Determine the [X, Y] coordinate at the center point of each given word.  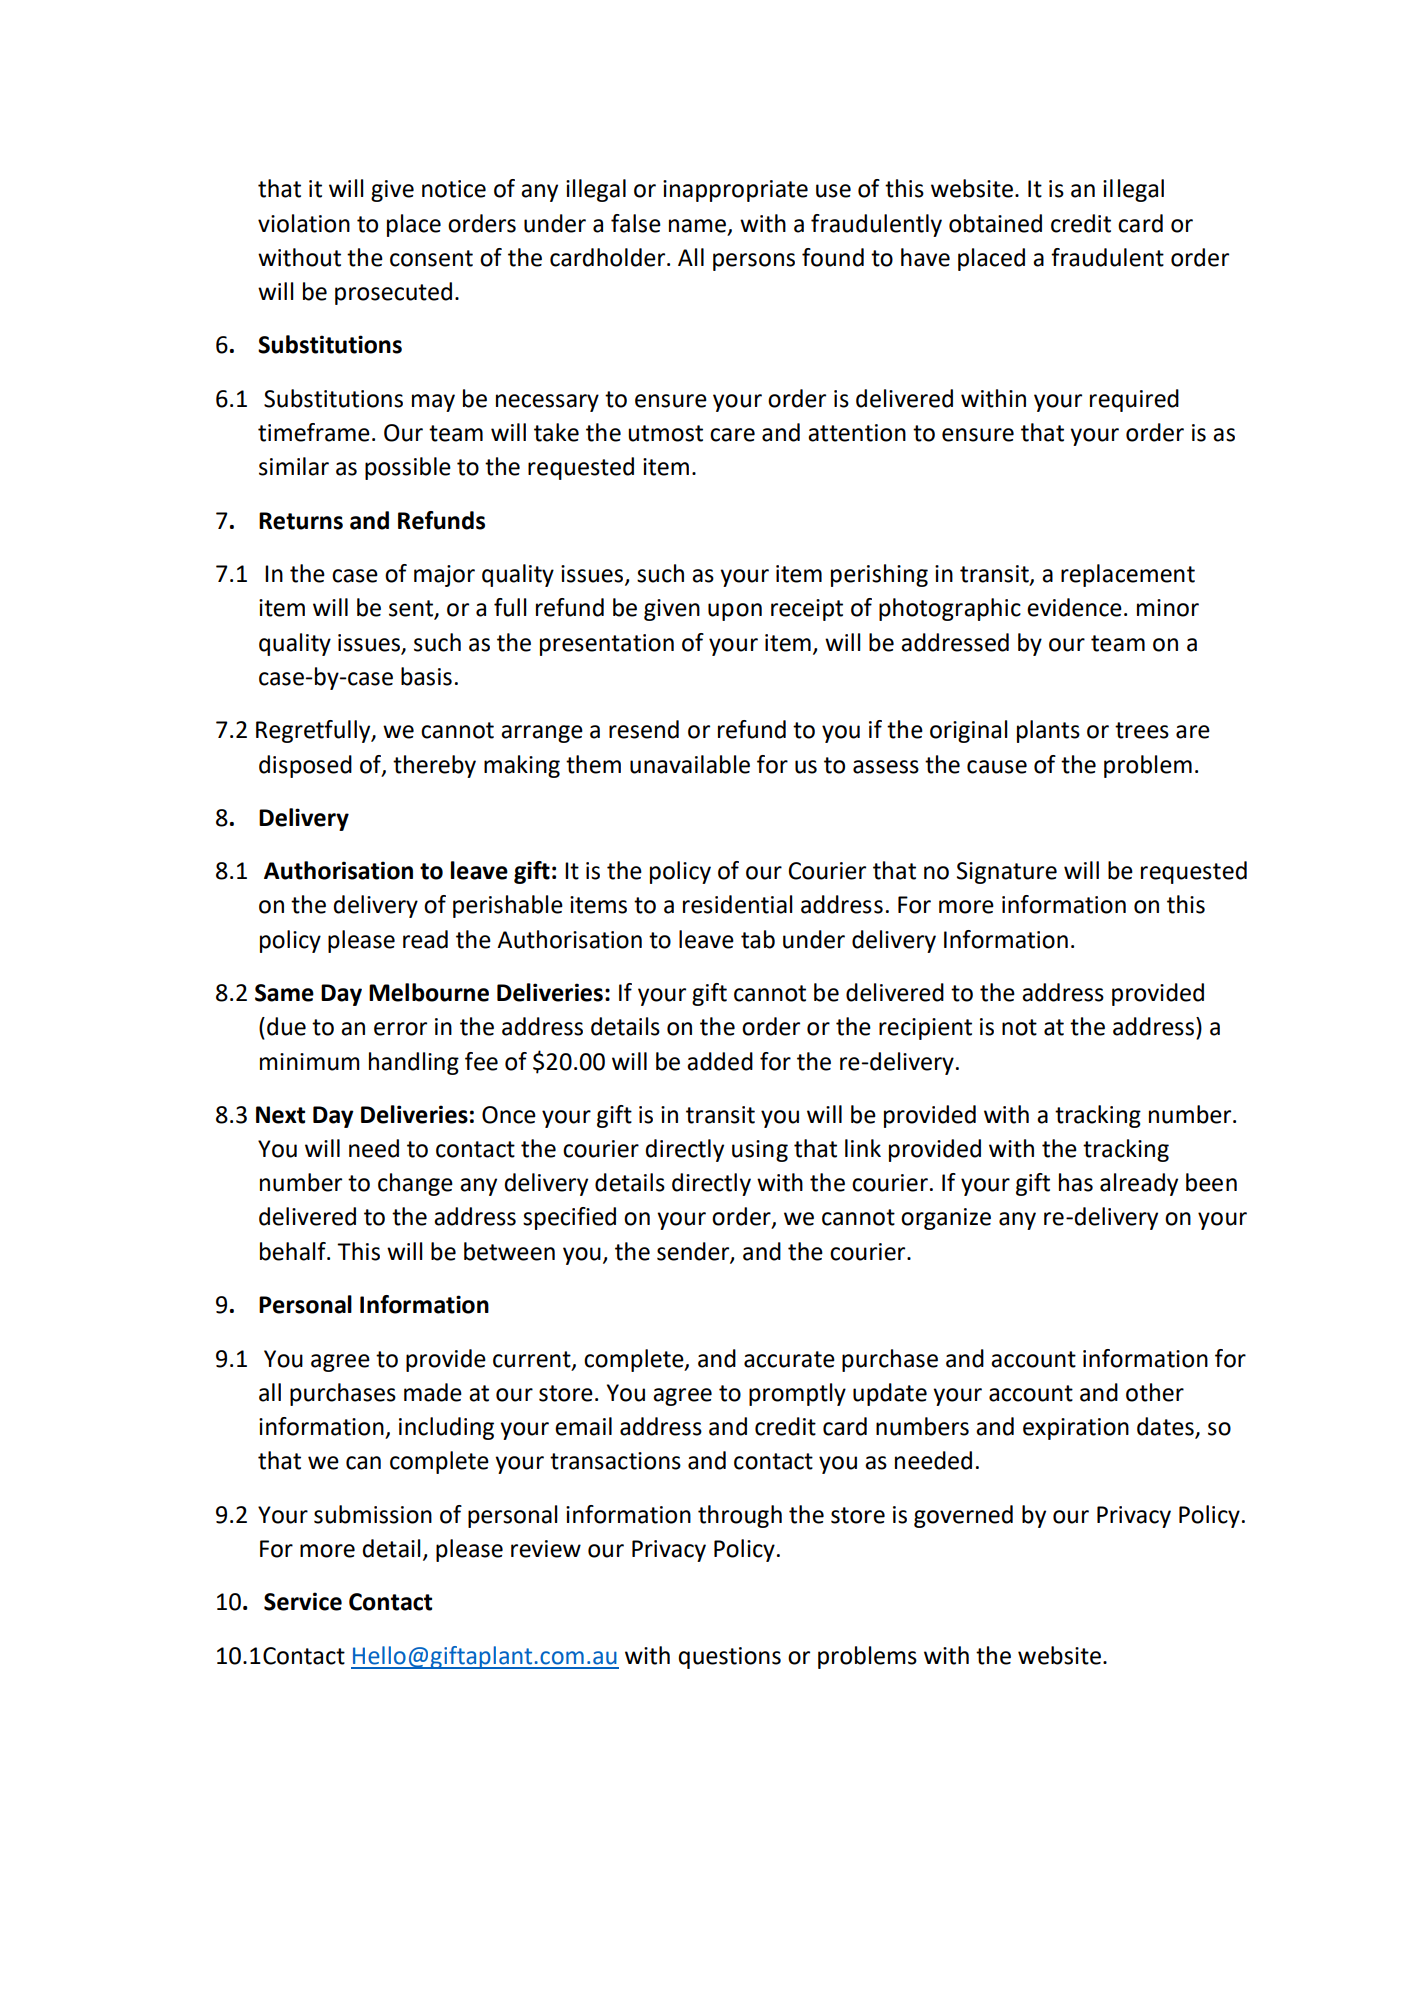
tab [758, 939]
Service [303, 1601]
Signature [1007, 873]
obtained [995, 223]
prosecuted [393, 293]
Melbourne [429, 992]
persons [754, 262]
